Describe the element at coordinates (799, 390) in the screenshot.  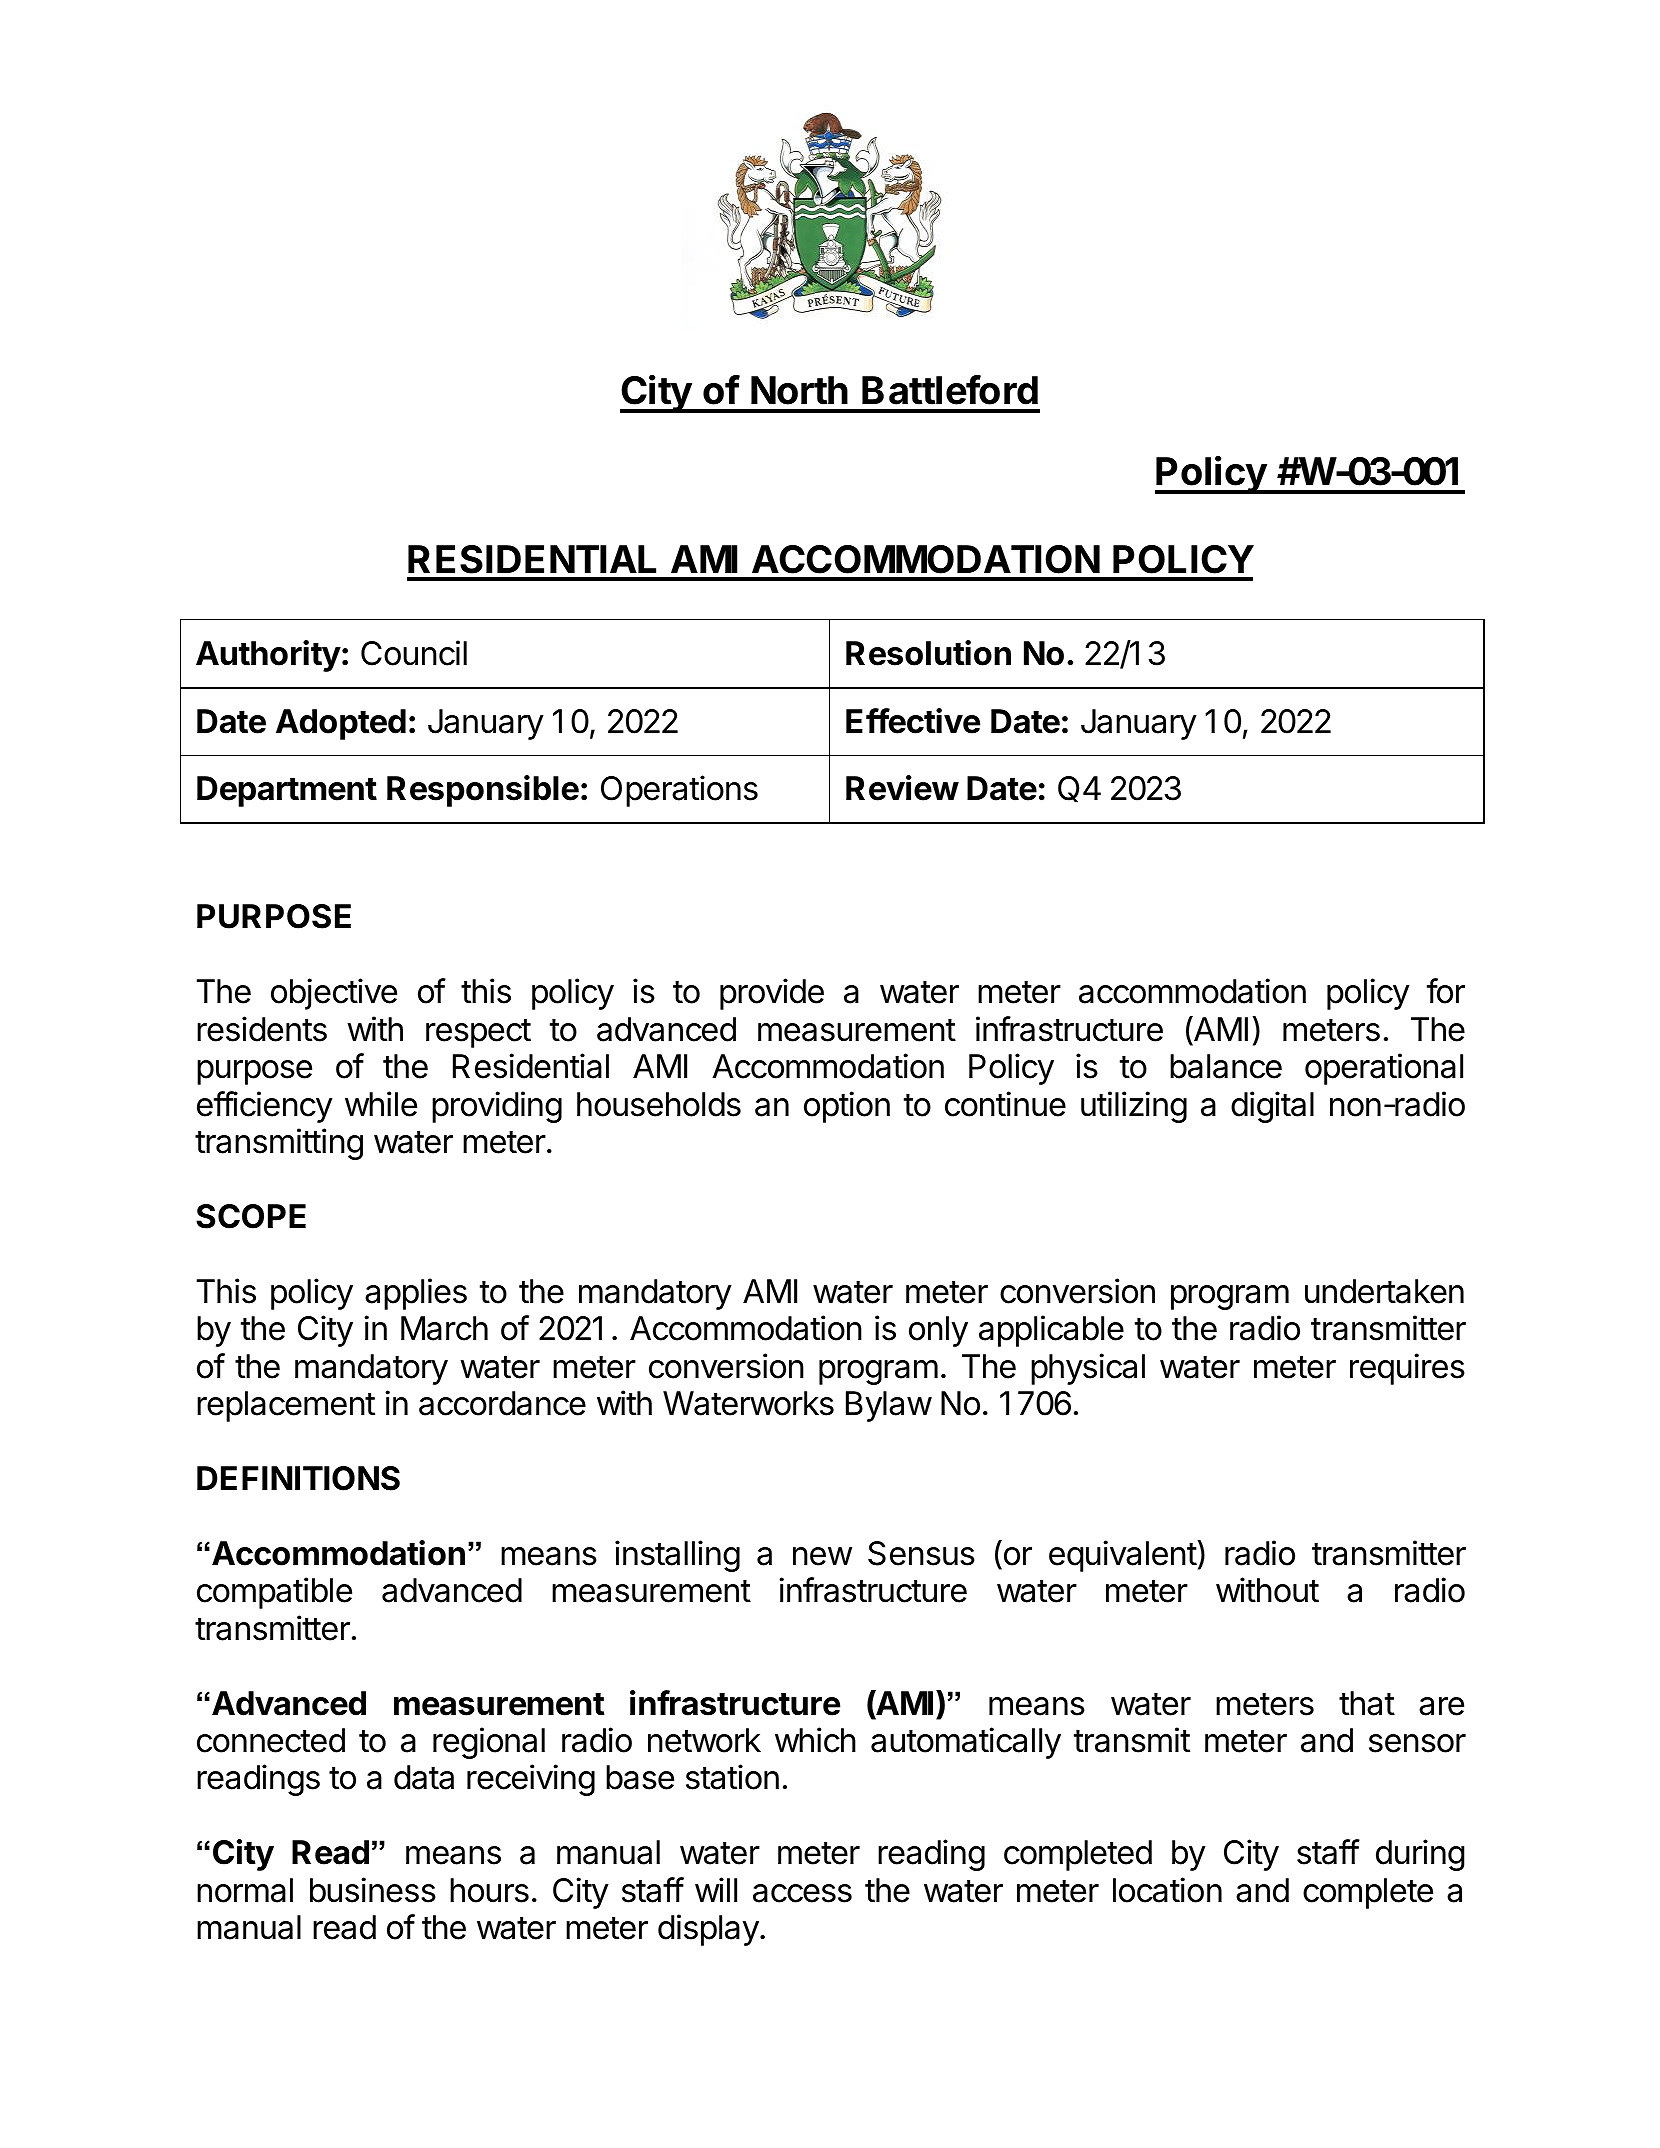
I see `North` at that location.
